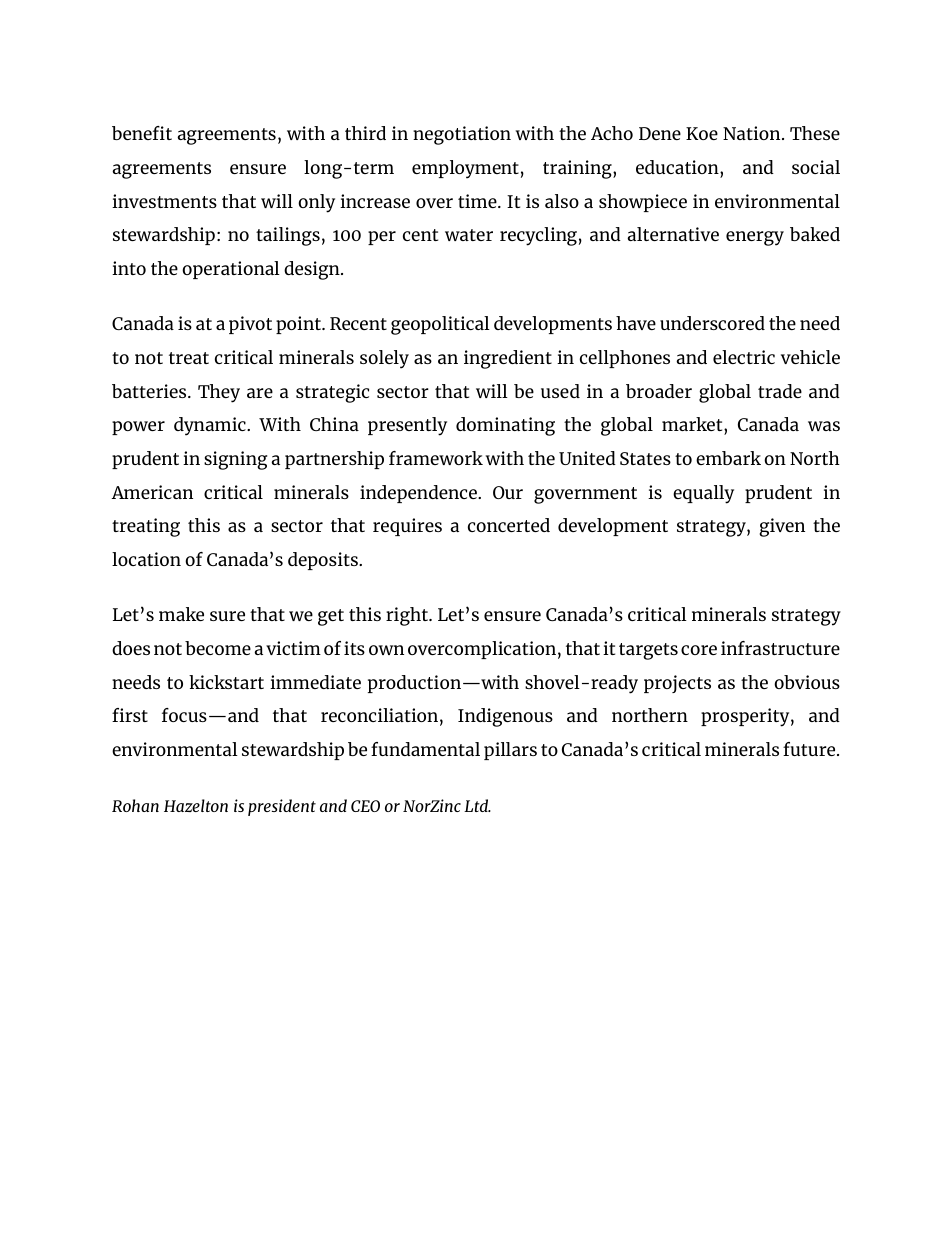 This page has width=952, height=1233. What do you see at coordinates (744, 357) in the page?
I see `electric` at bounding box center [744, 357].
